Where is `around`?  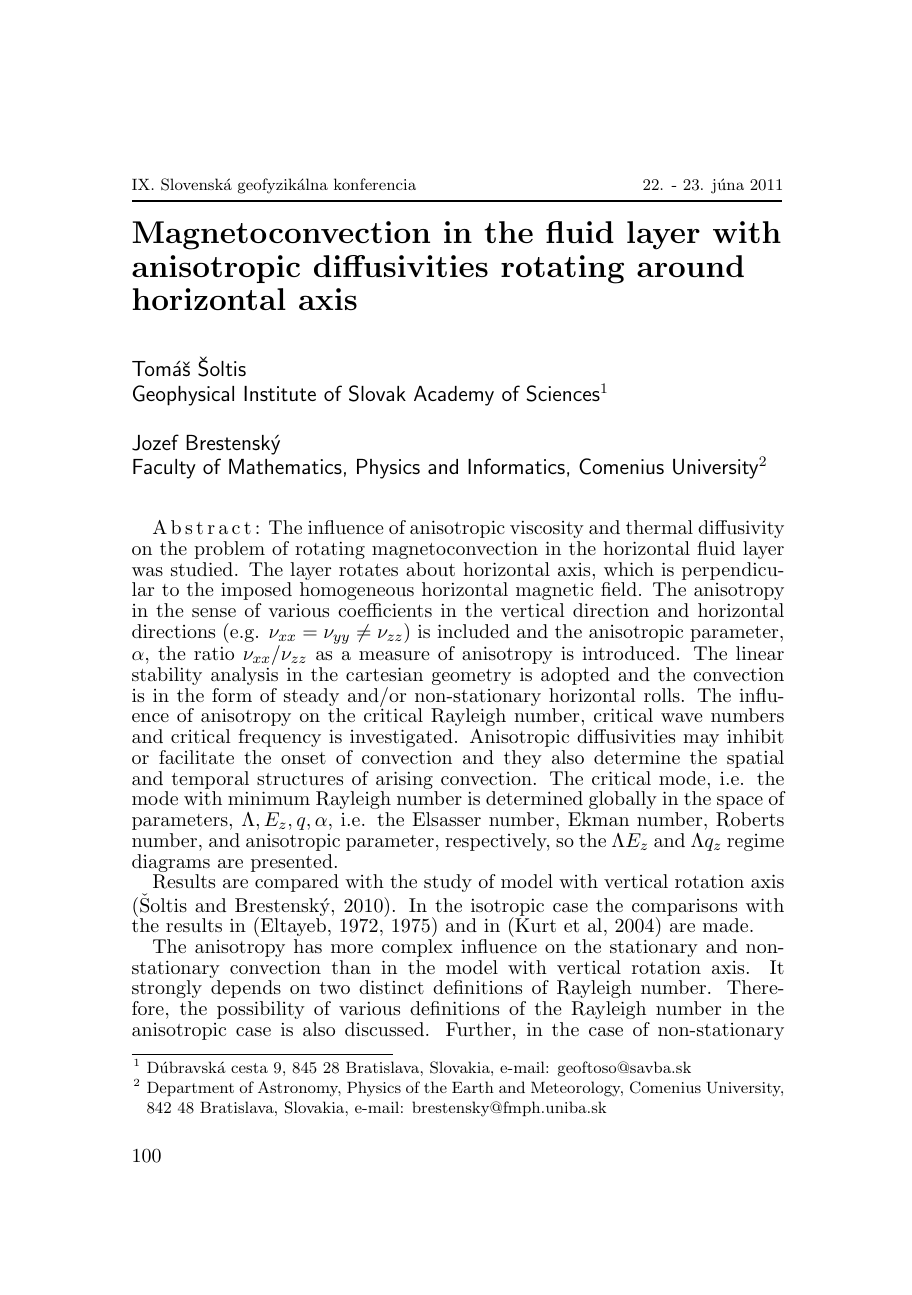
around is located at coordinates (690, 266).
